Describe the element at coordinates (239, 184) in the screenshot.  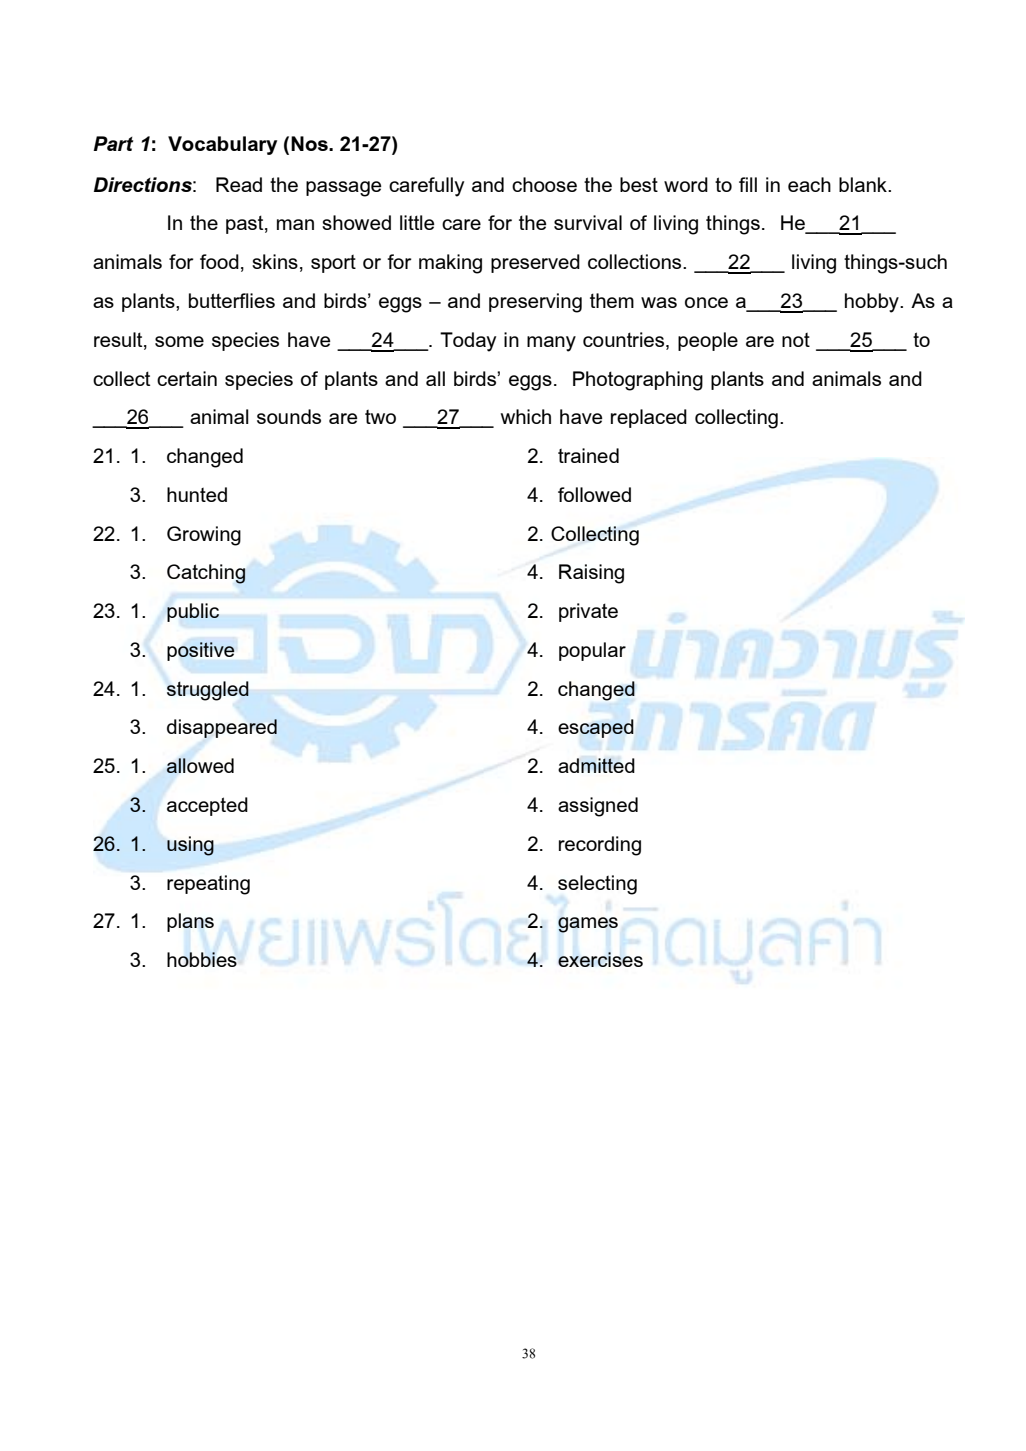
I see `Read` at that location.
